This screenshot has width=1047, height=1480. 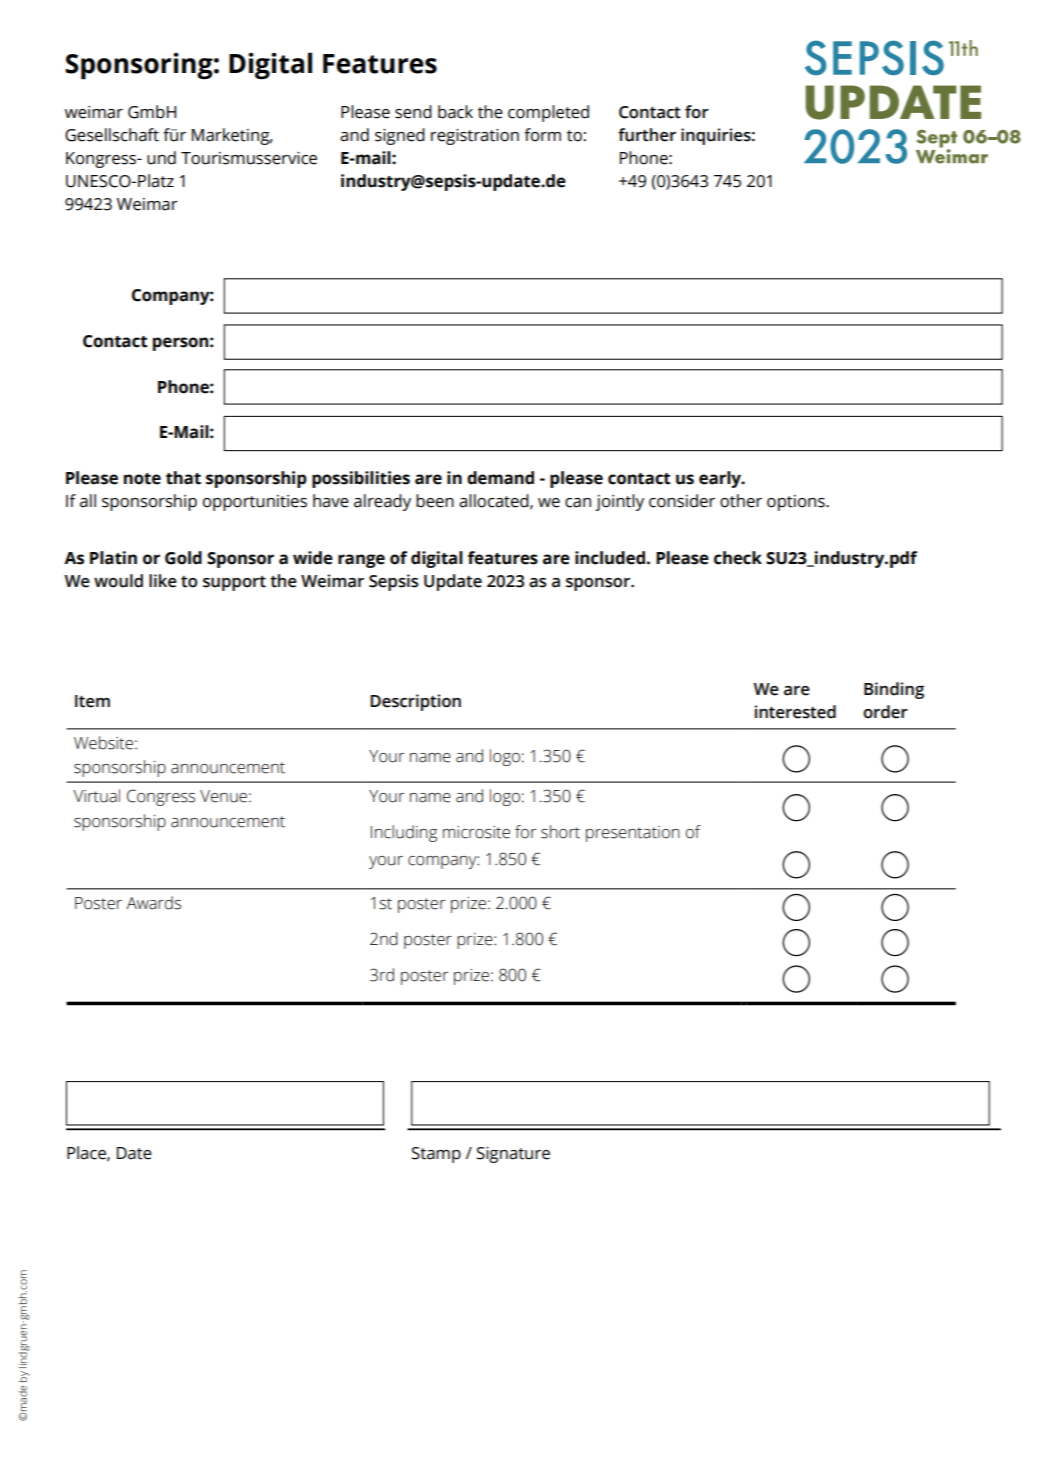 I want to click on Gesellschaft, so click(x=112, y=135).
